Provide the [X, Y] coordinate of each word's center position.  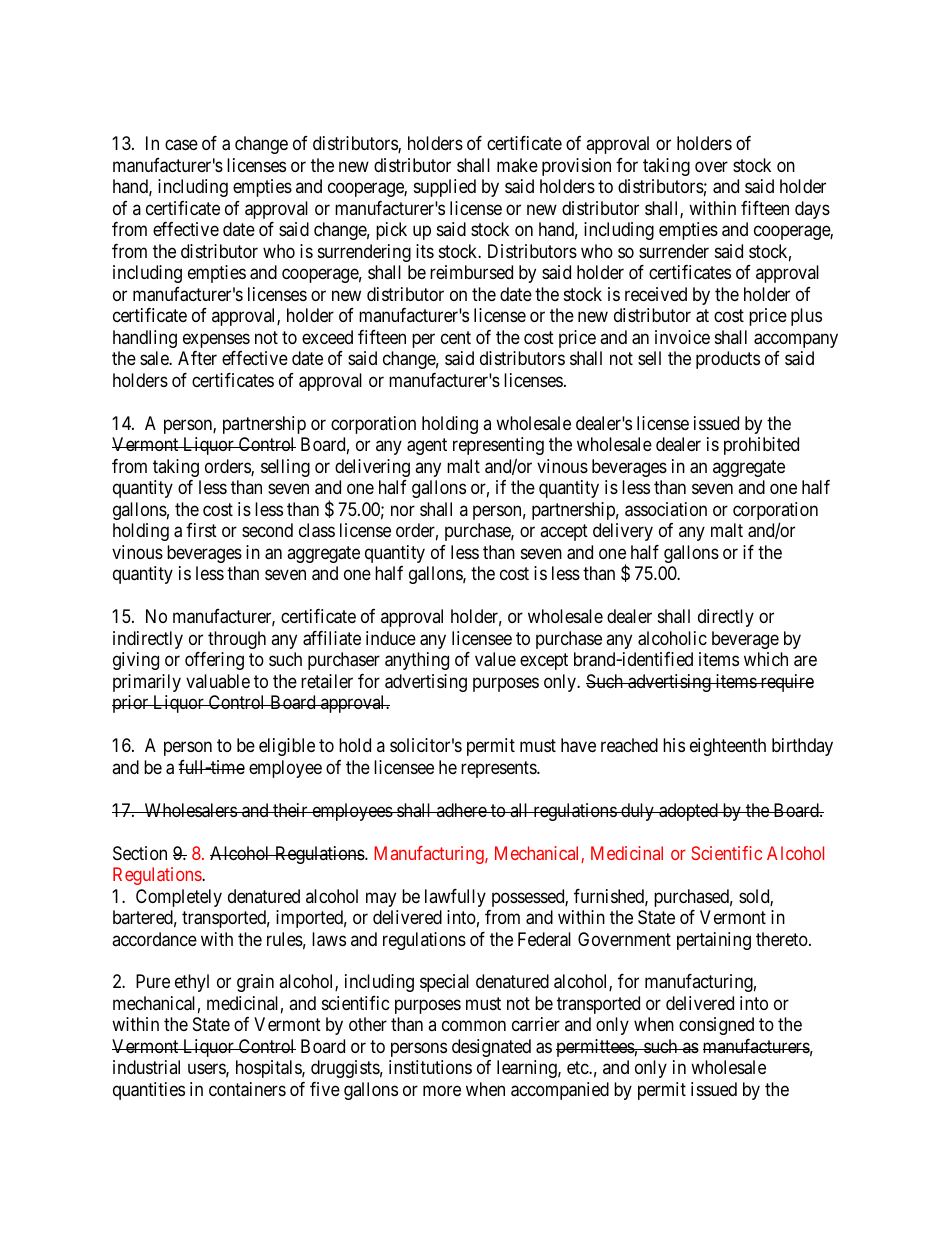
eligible [287, 747]
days [812, 210]
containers [247, 1089]
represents [499, 769]
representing [498, 446]
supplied [445, 188]
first [201, 530]
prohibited [761, 446]
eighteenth [728, 747]
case [181, 145]
